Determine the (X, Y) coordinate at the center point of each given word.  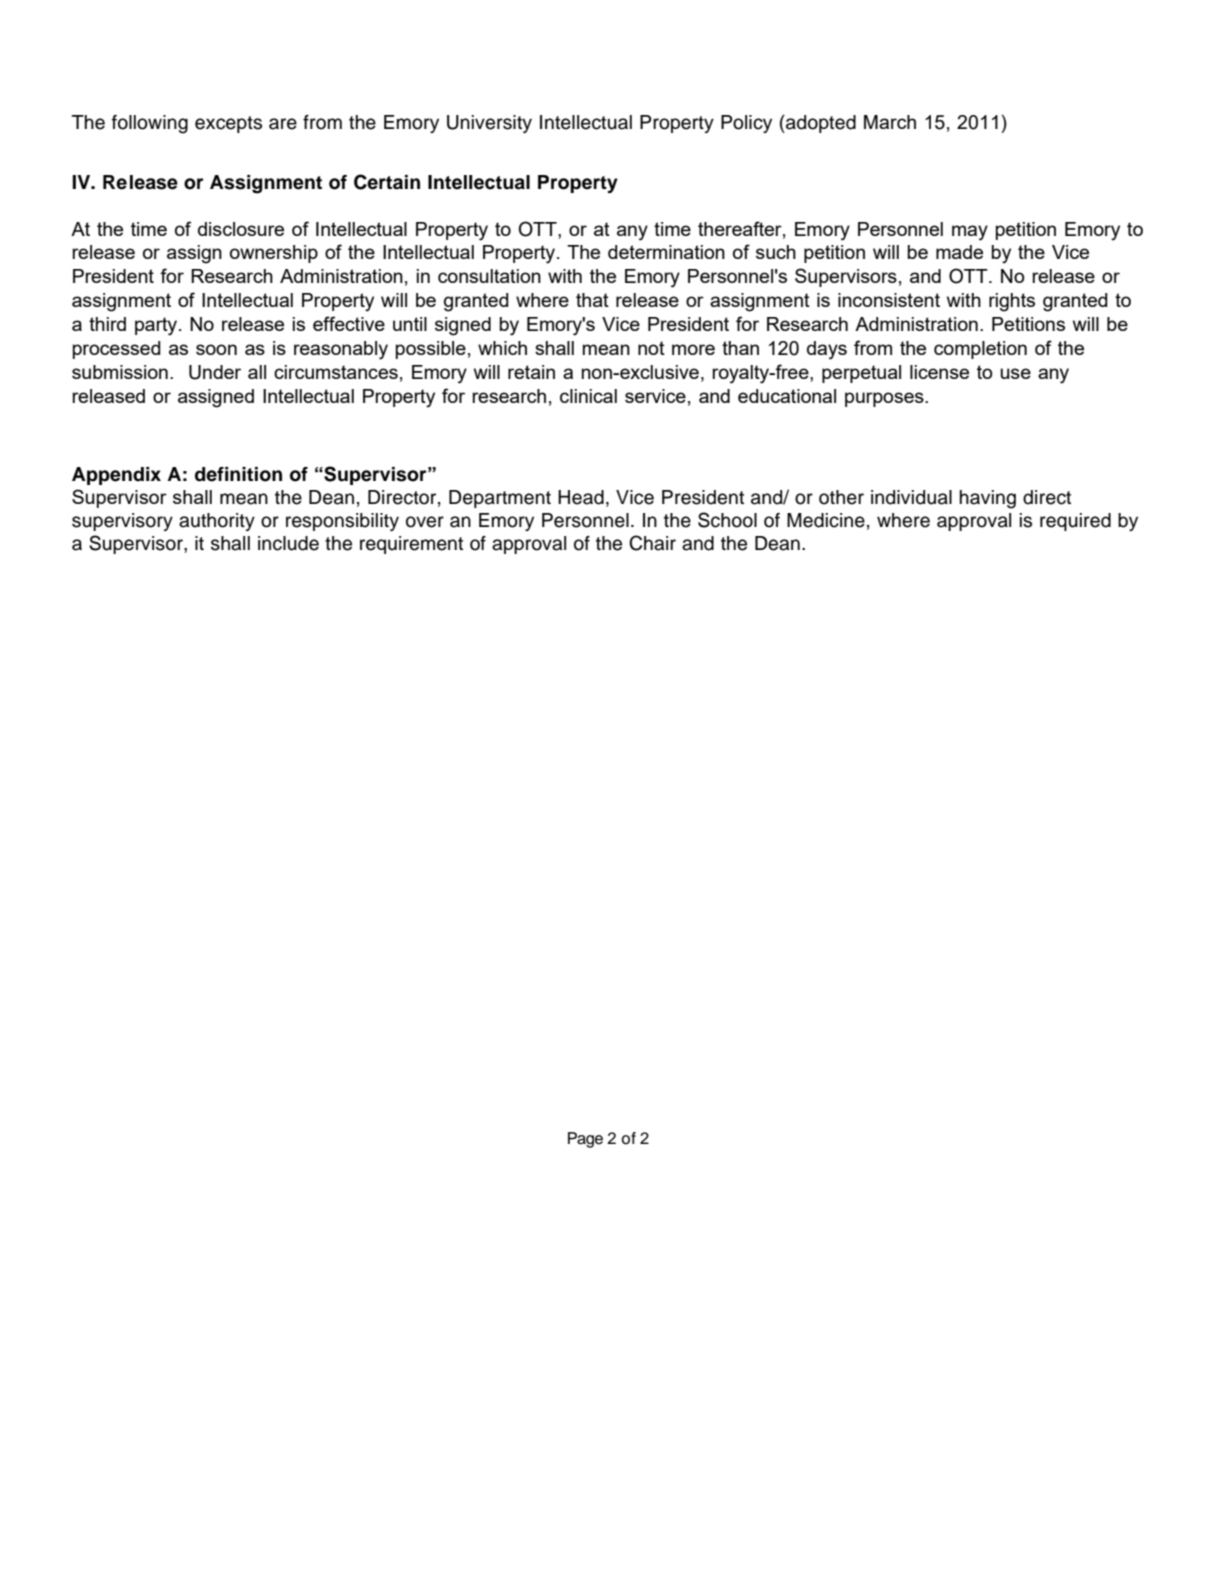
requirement (411, 545)
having (988, 499)
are (283, 124)
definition (238, 474)
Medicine (826, 520)
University (489, 124)
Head (581, 497)
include (288, 543)
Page (585, 1140)
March (890, 122)
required (1075, 522)
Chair (652, 543)
